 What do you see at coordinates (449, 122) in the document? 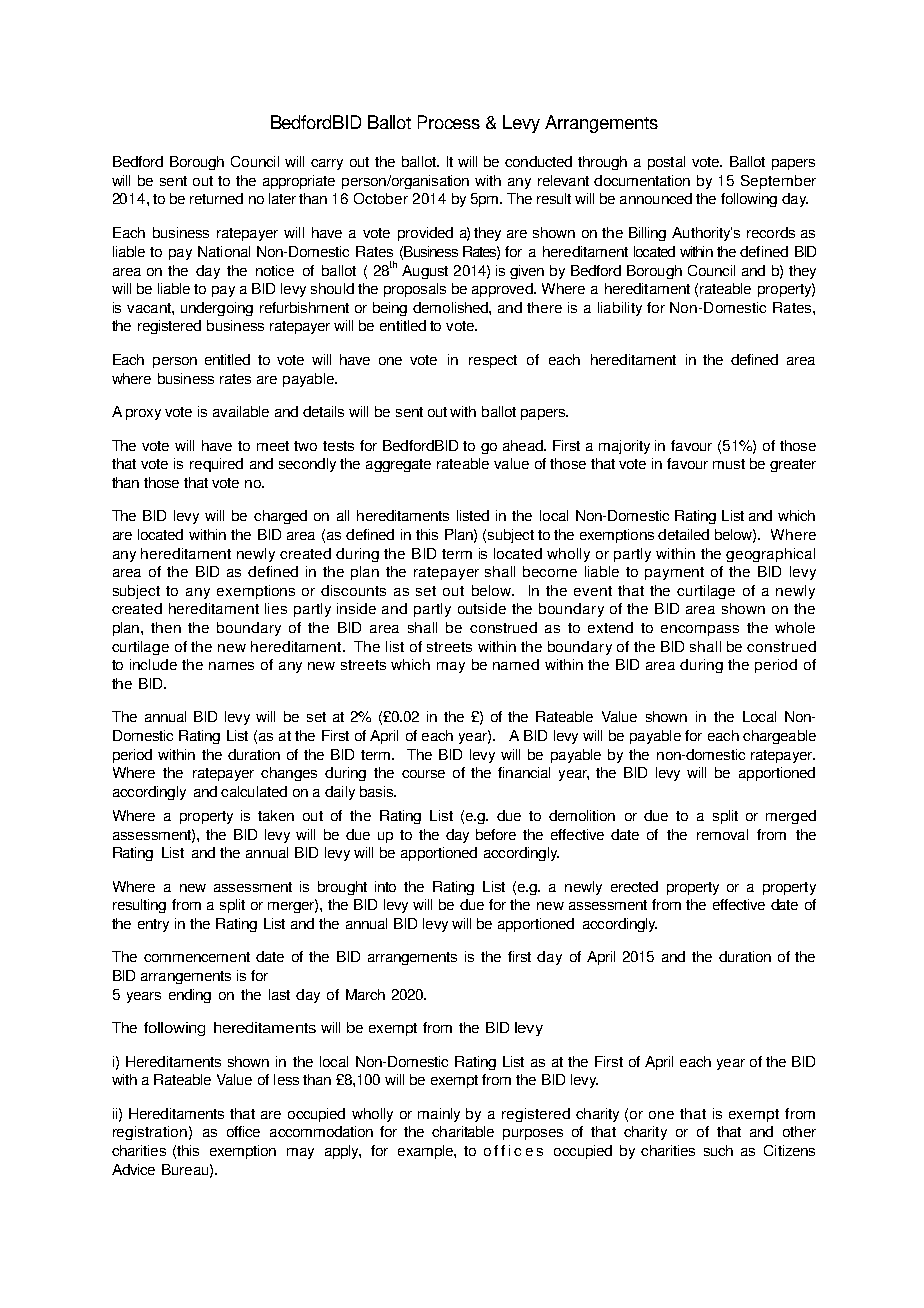
I see `Process` at bounding box center [449, 122].
